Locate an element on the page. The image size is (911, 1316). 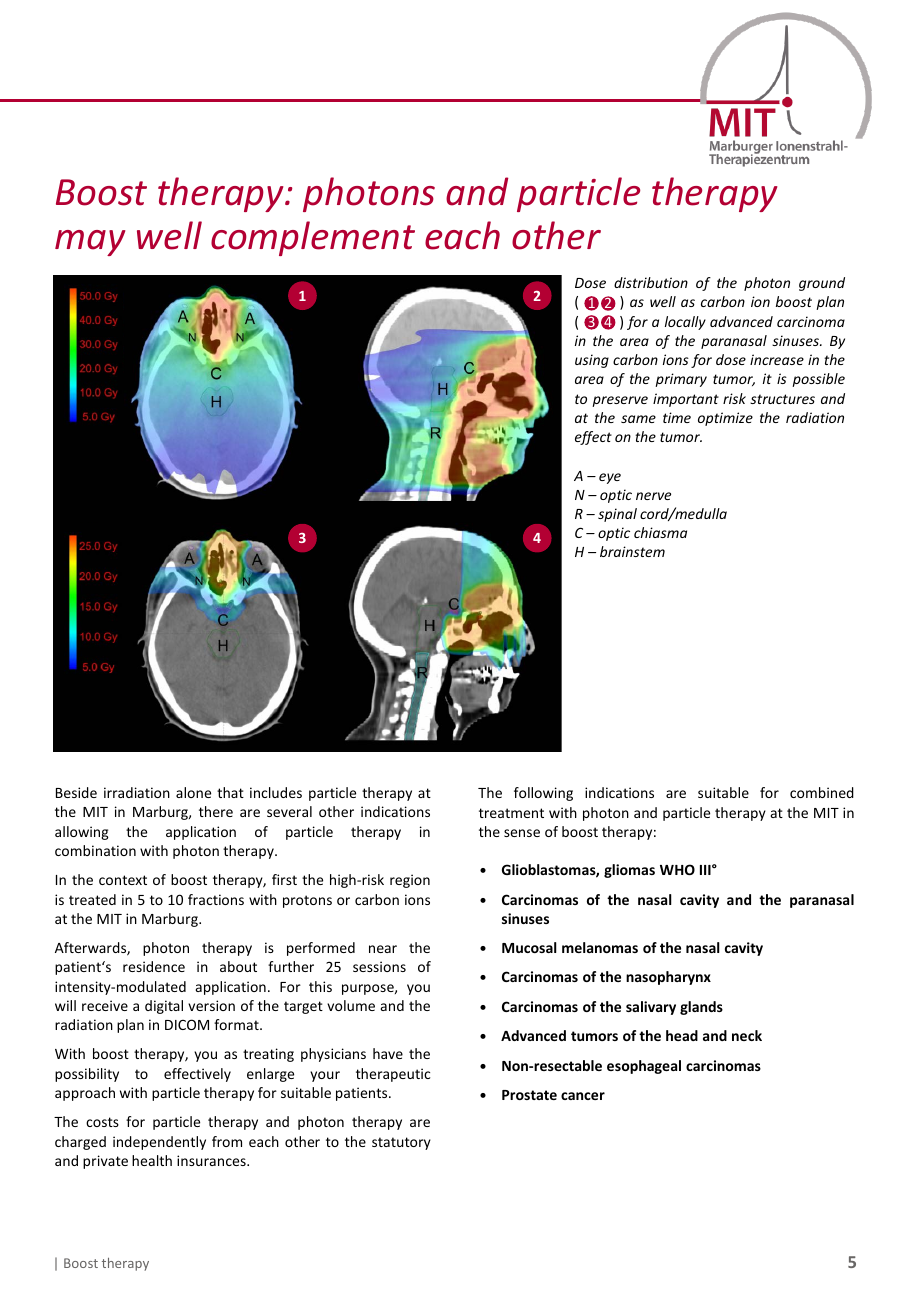
distribution is located at coordinates (651, 282).
